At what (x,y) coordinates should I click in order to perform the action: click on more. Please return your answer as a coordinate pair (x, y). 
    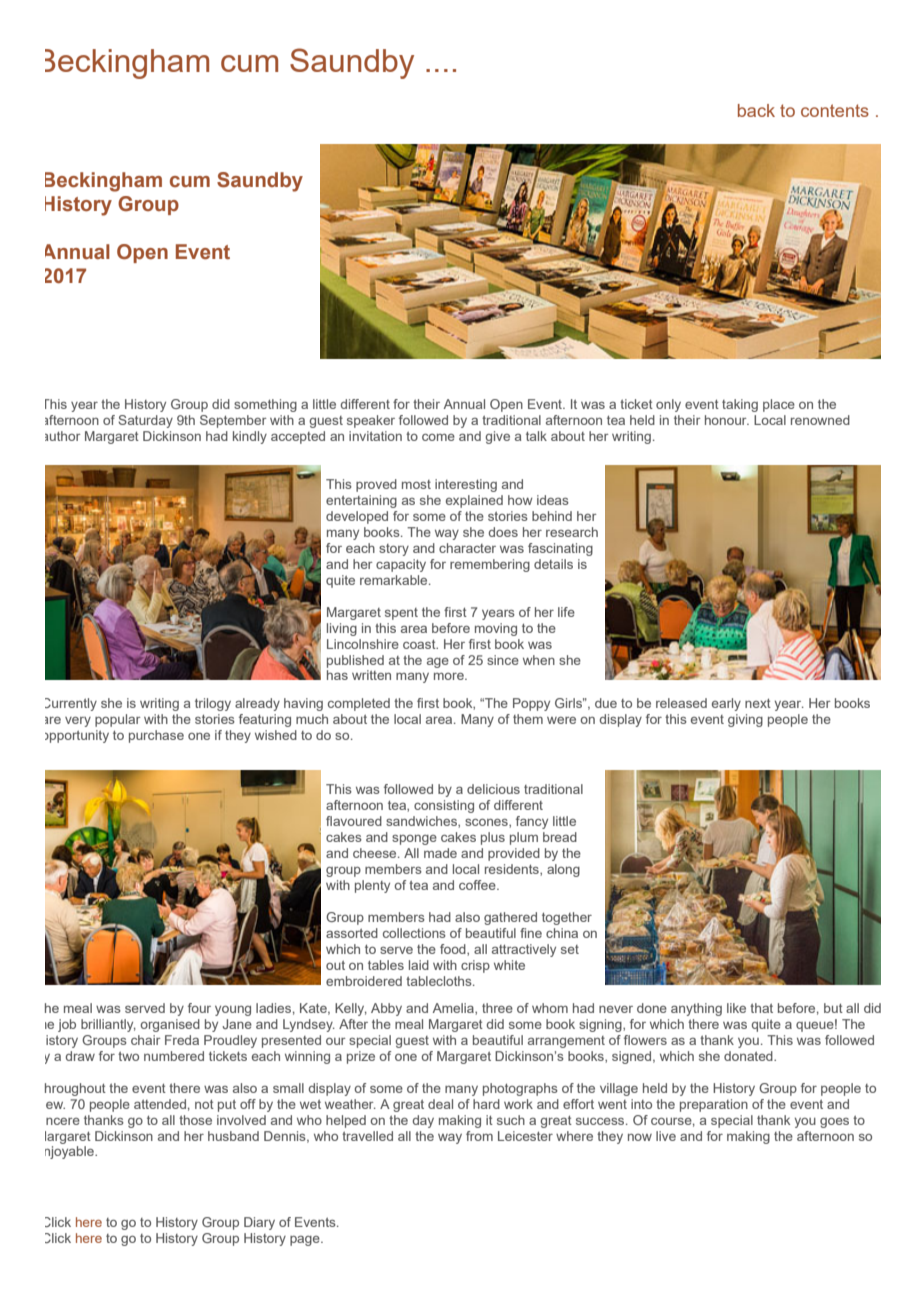
    Looking at the image, I should click on (450, 676).
